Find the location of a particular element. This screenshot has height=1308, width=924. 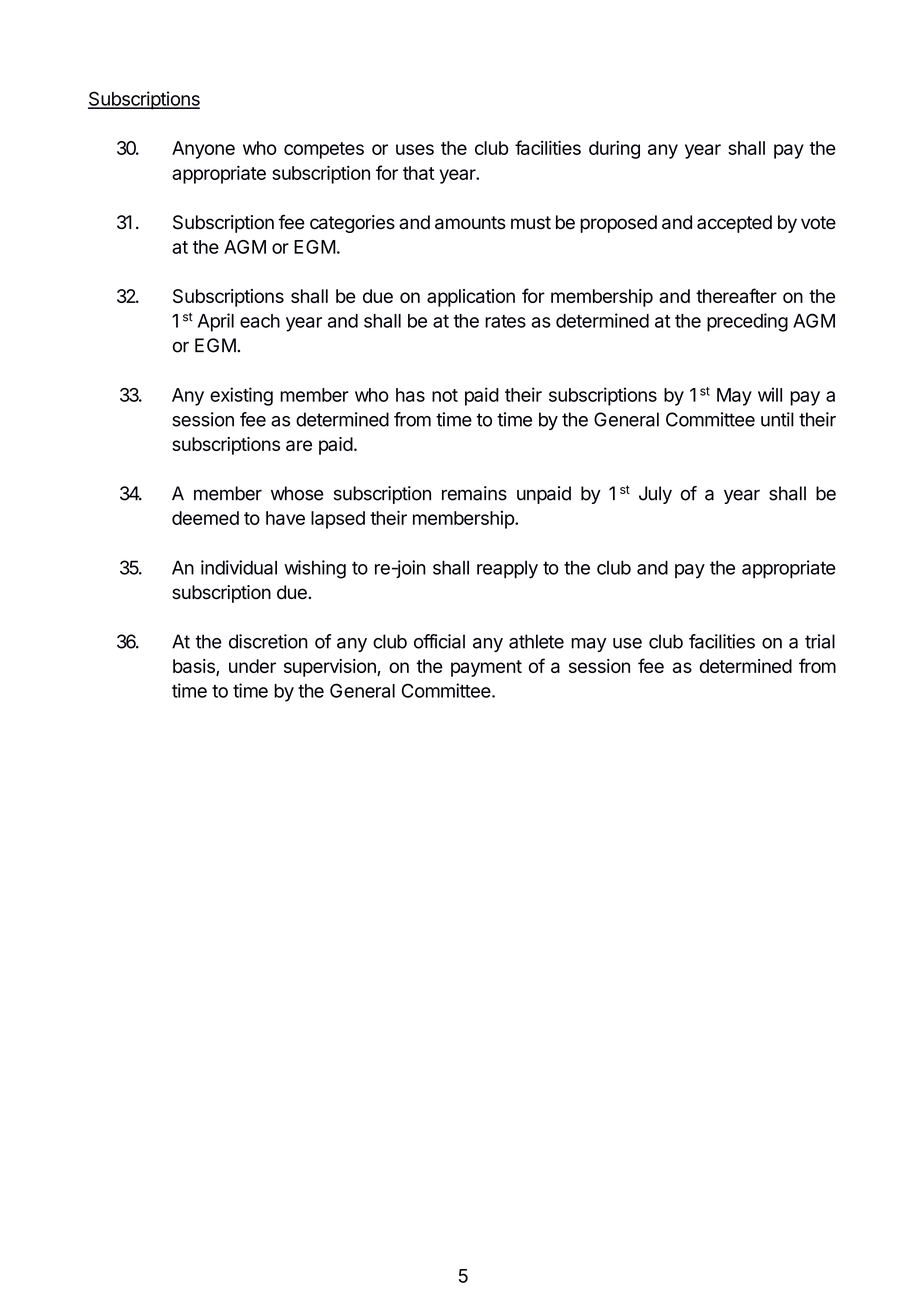

athlete is located at coordinates (536, 641).
